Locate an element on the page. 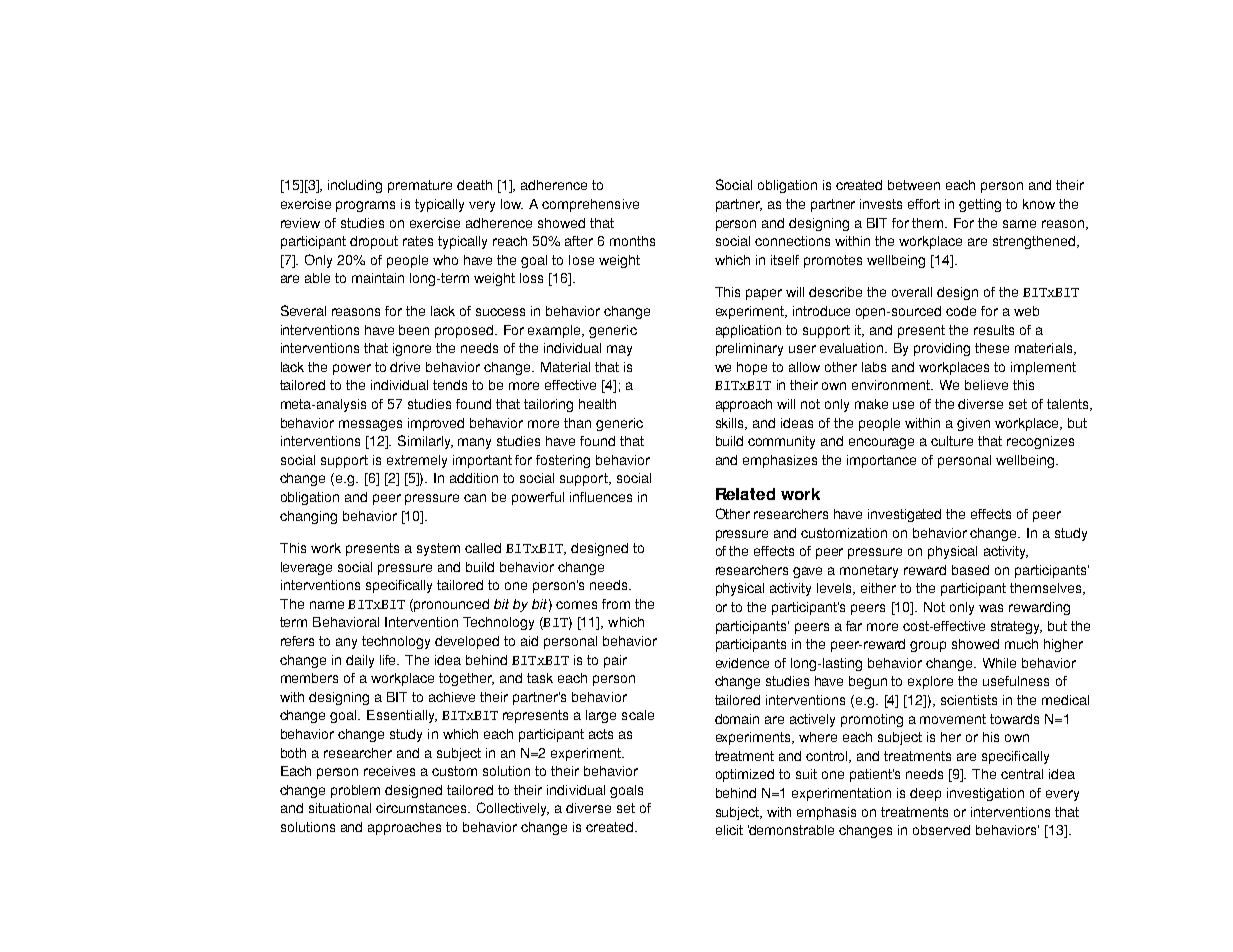 The height and width of the image is (952, 1233). circumstances is located at coordinates (422, 808).
